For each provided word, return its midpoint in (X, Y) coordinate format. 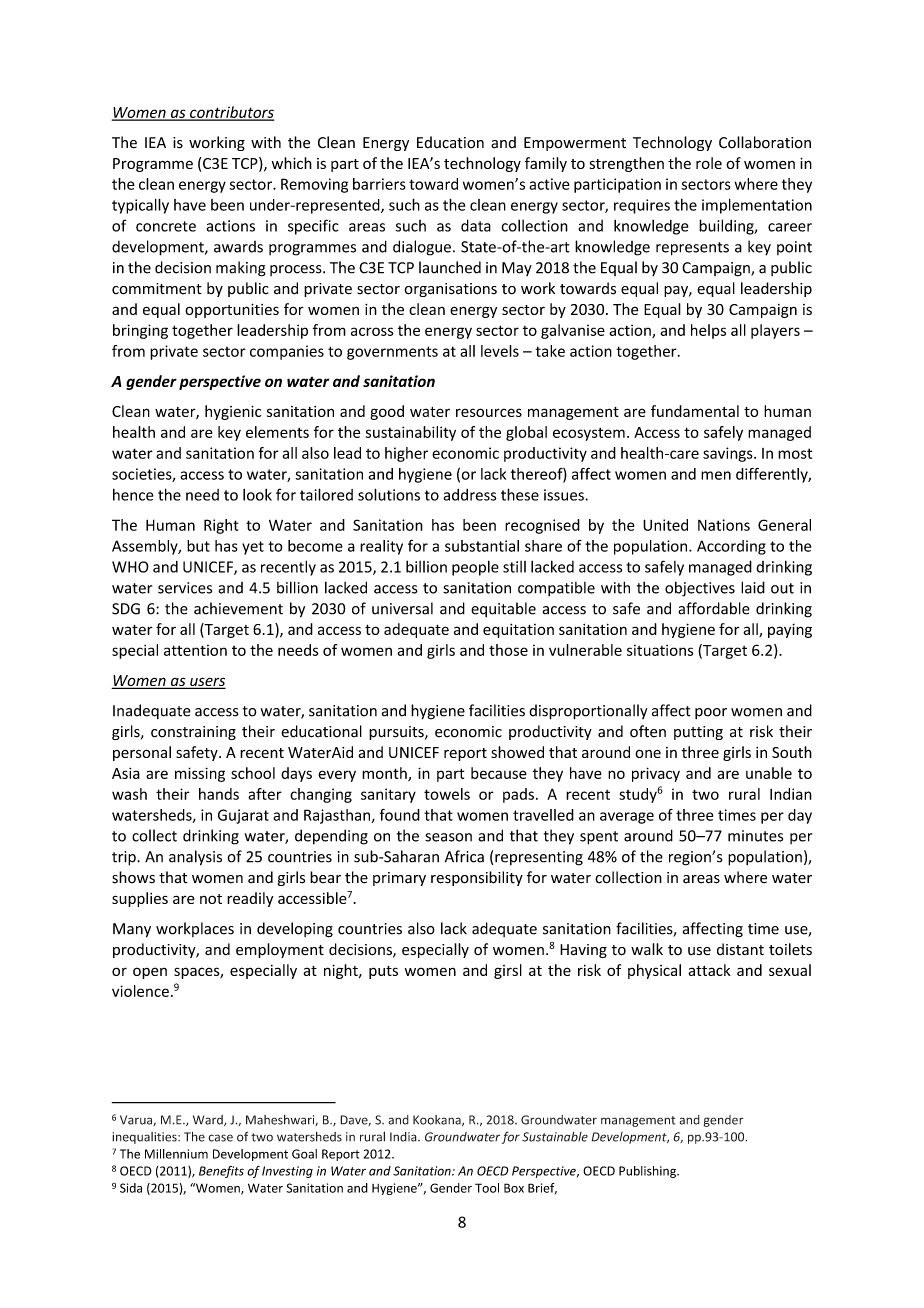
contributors (231, 113)
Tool (487, 1188)
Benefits (221, 1172)
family (546, 164)
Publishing (648, 1172)
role (709, 163)
